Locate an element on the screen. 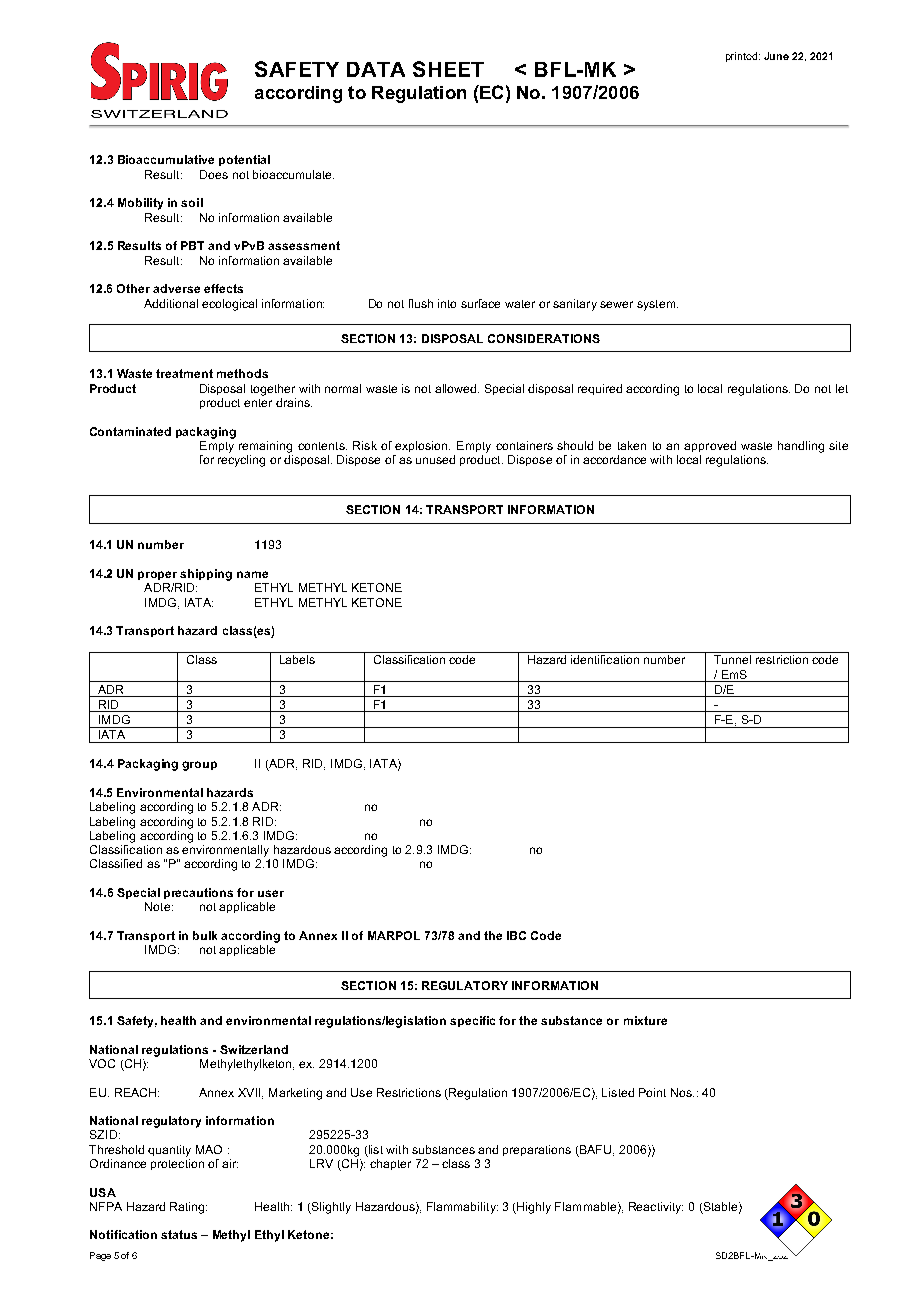 The height and width of the screenshot is (1308, 924). IBC is located at coordinates (516, 935).
